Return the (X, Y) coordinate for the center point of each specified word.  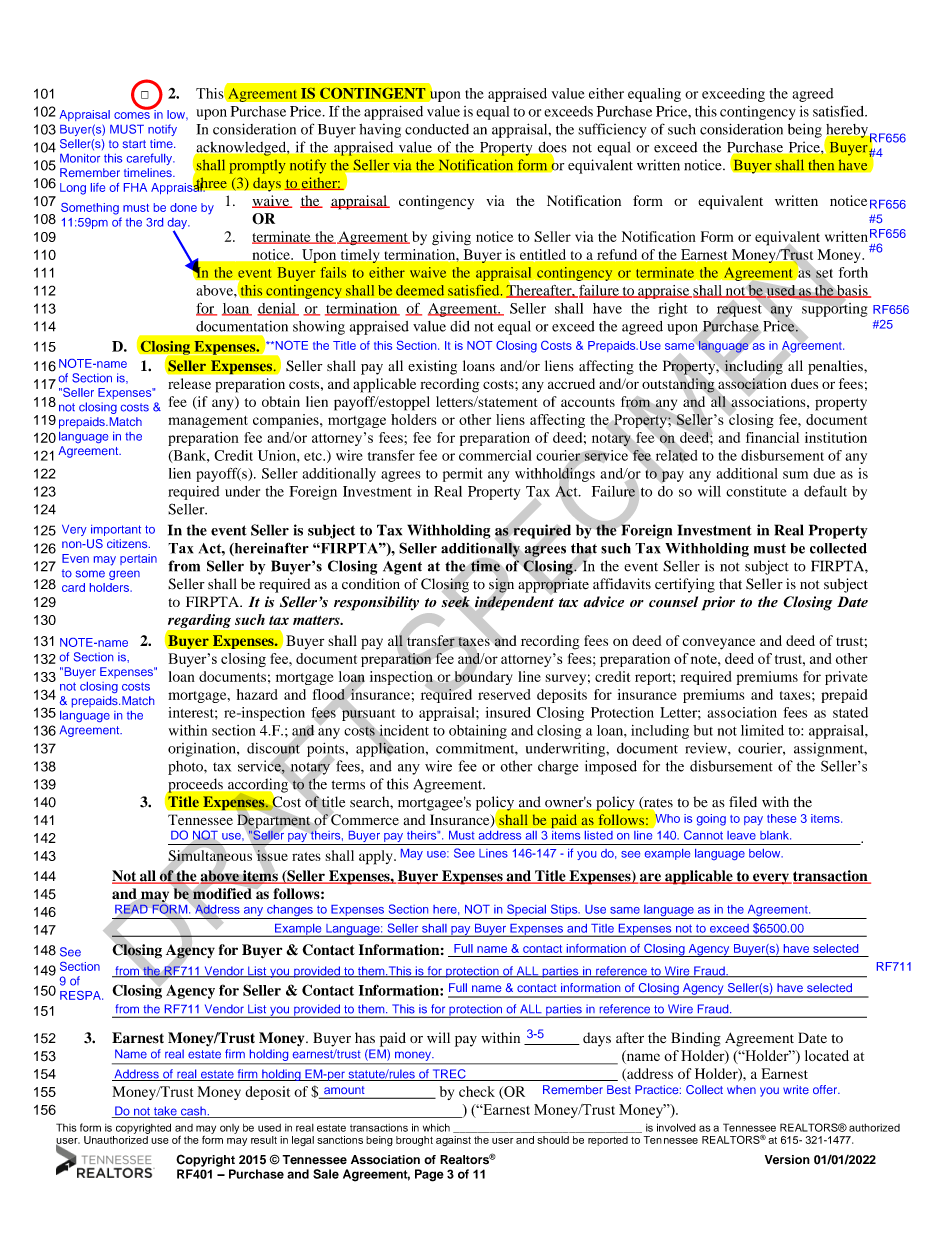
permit (463, 475)
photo (186, 768)
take (165, 1112)
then (821, 165)
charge (558, 767)
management (208, 422)
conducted (437, 129)
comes (132, 115)
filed (743, 802)
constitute (756, 491)
